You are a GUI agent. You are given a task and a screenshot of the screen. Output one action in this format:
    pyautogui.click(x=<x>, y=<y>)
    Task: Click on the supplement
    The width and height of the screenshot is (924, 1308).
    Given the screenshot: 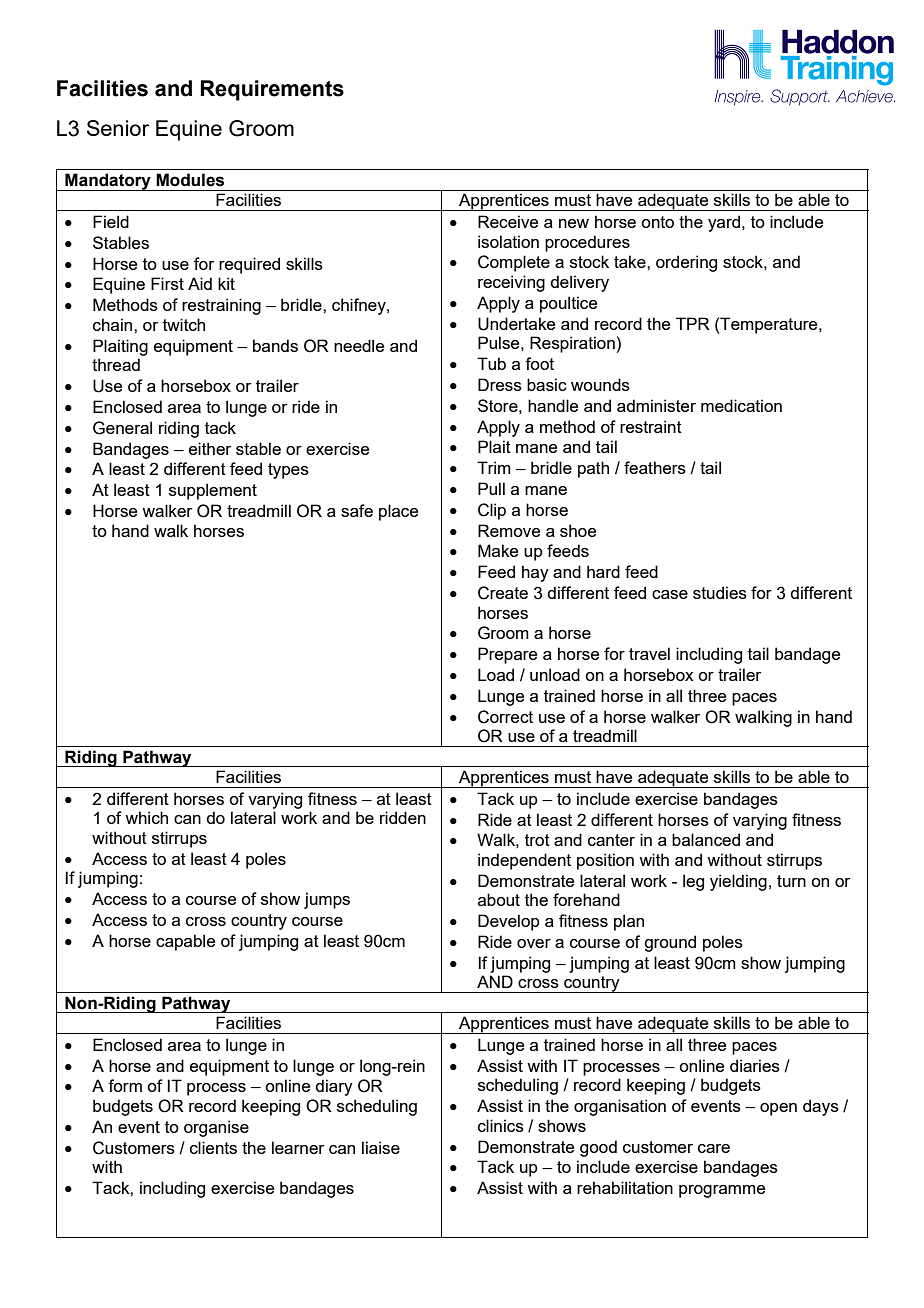 What is the action you would take?
    pyautogui.click(x=213, y=491)
